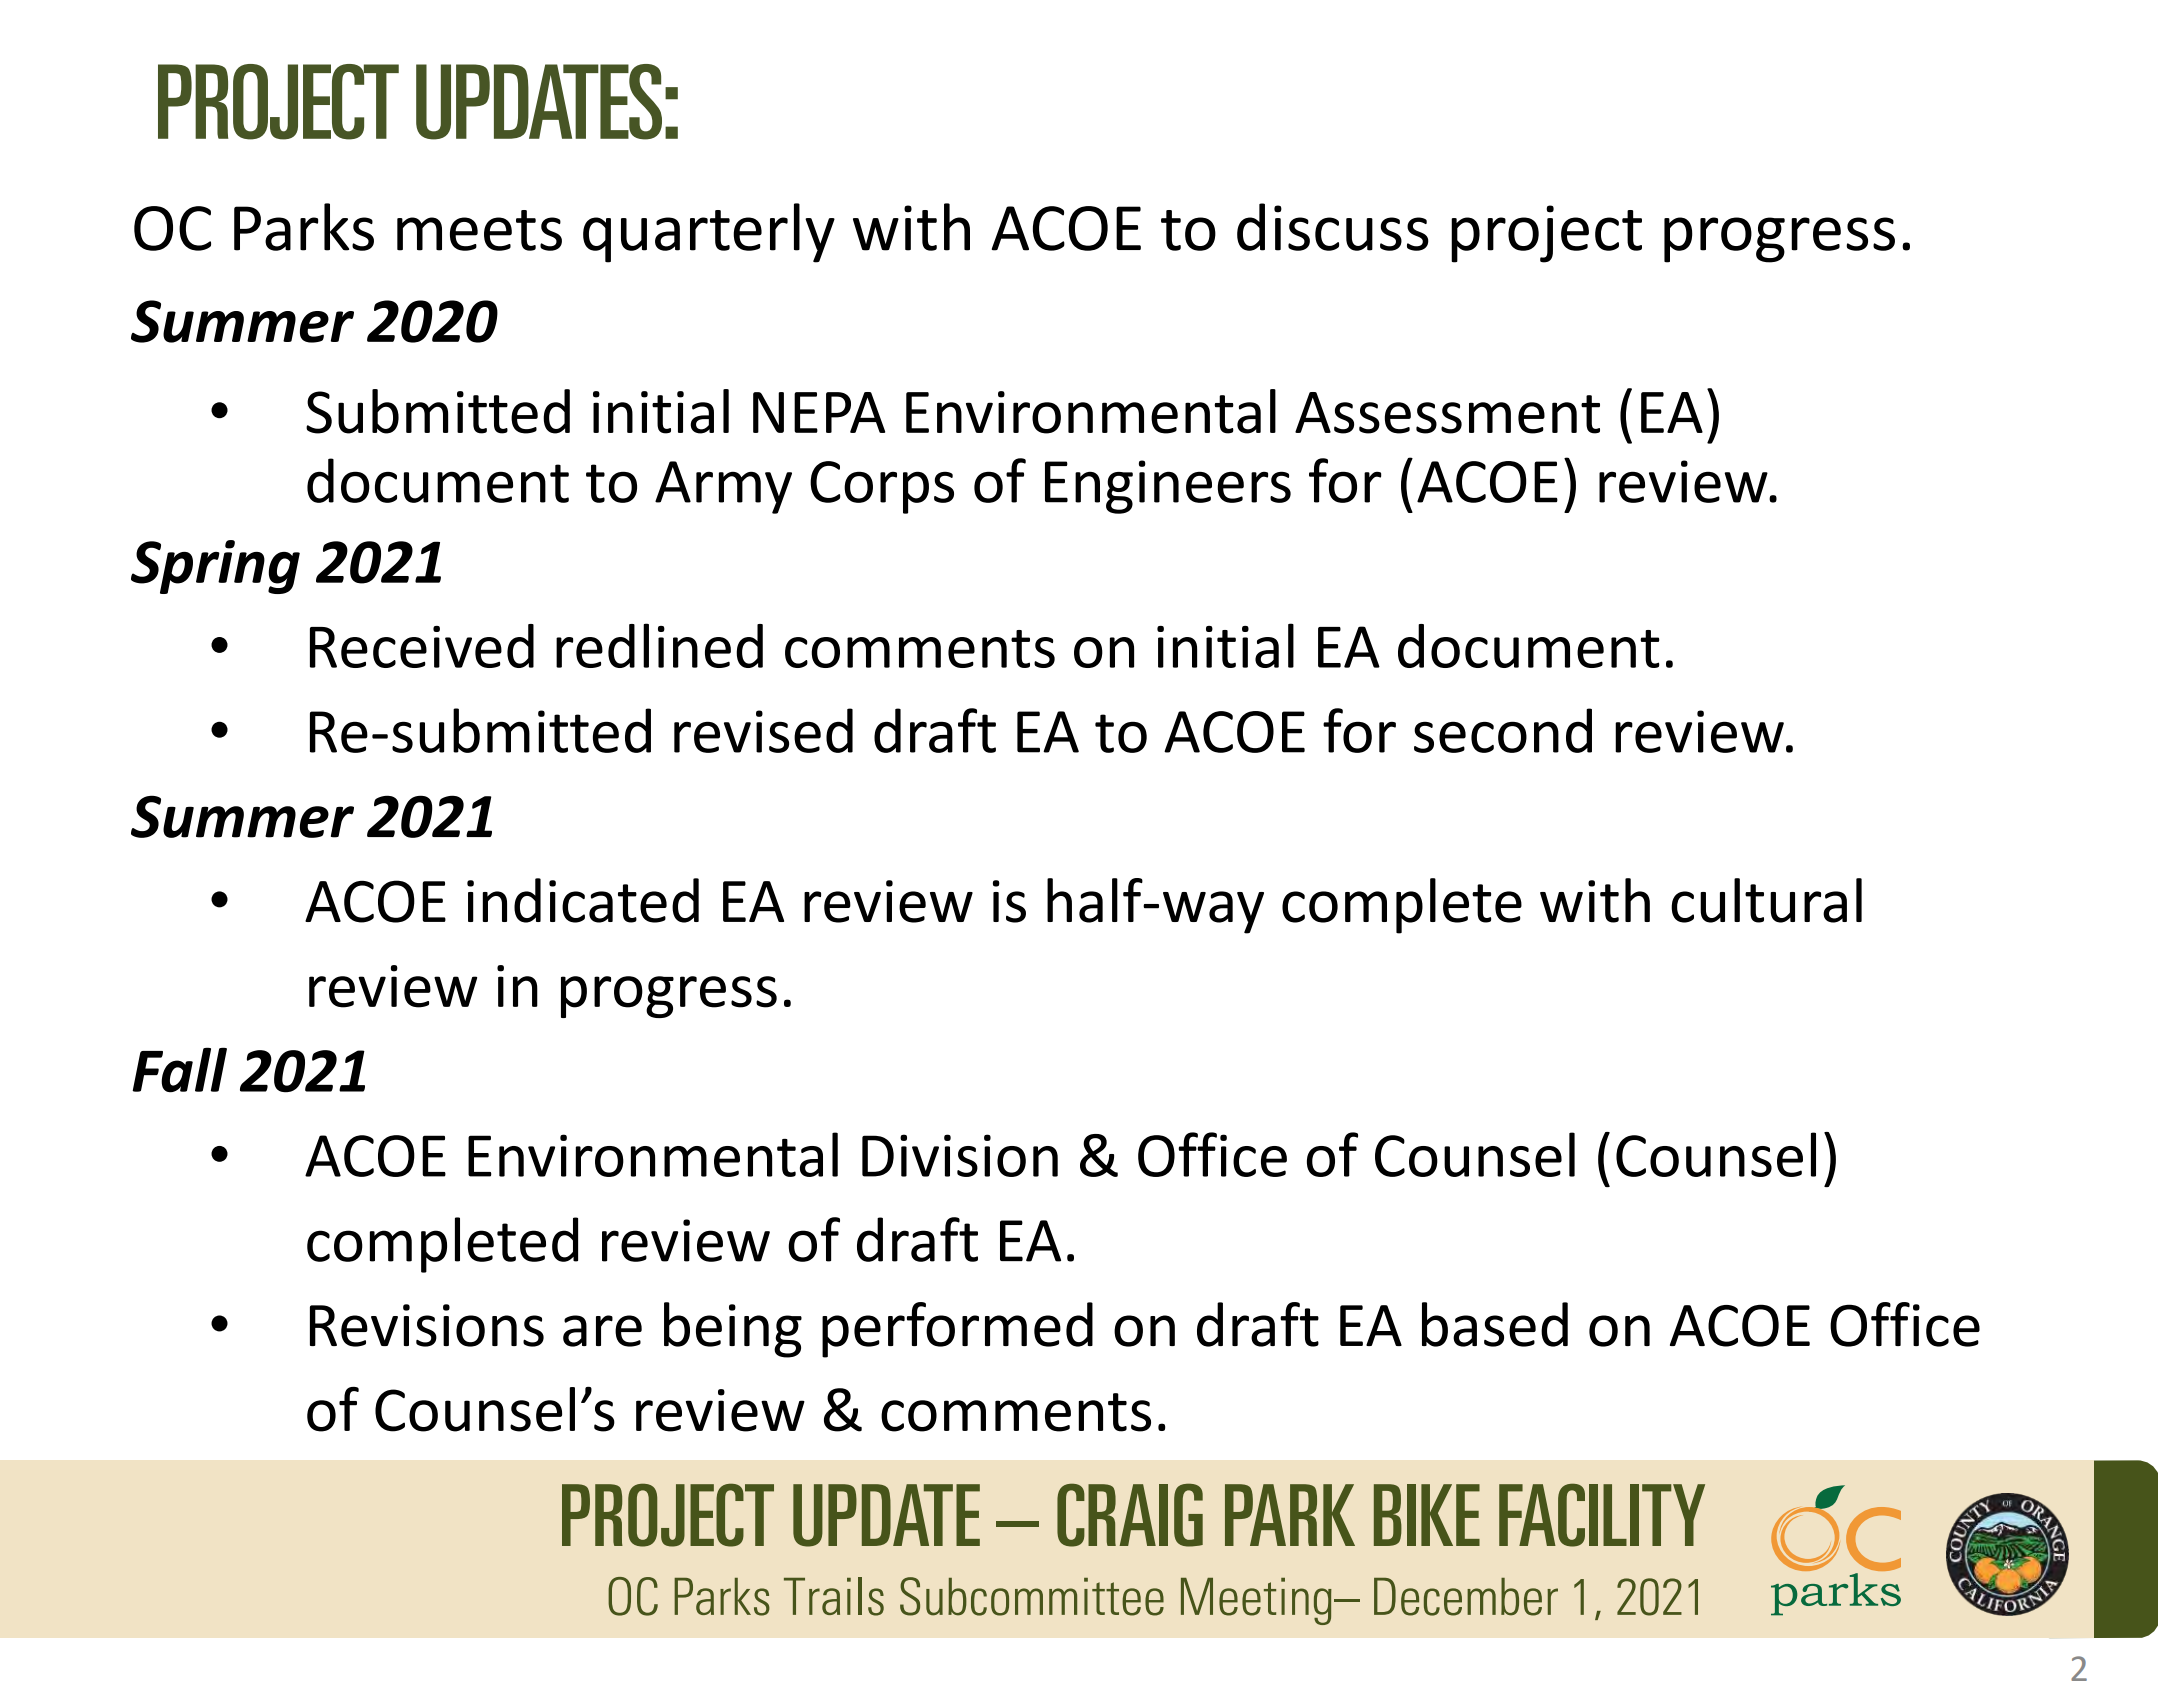  What do you see at coordinates (763, 730) in the screenshot?
I see `revised` at bounding box center [763, 730].
